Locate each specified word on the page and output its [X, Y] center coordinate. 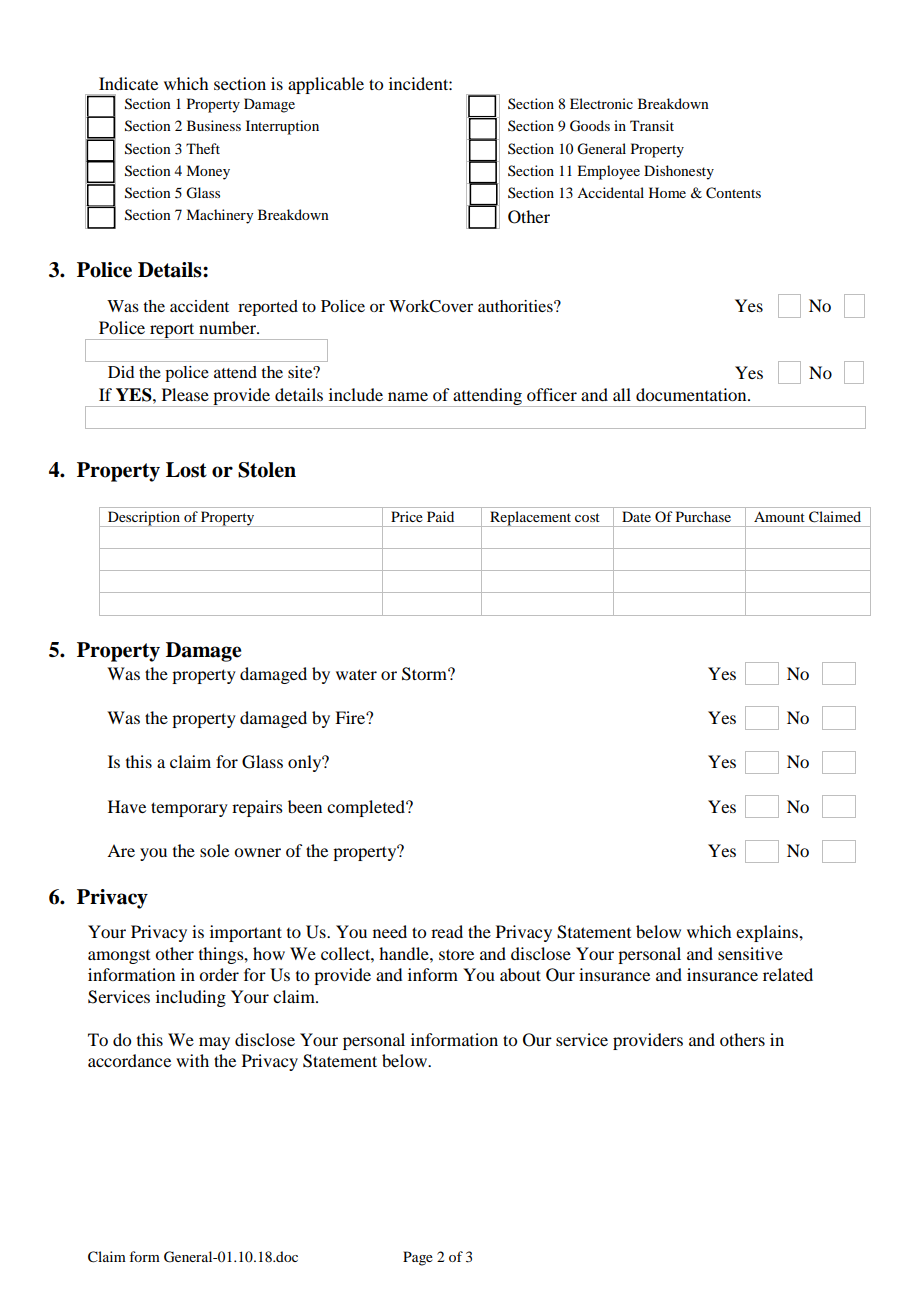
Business [214, 125]
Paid [440, 516]
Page [418, 1258]
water [356, 674]
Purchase [703, 516]
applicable [326, 85]
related [788, 974]
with [192, 1060]
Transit [652, 125]
